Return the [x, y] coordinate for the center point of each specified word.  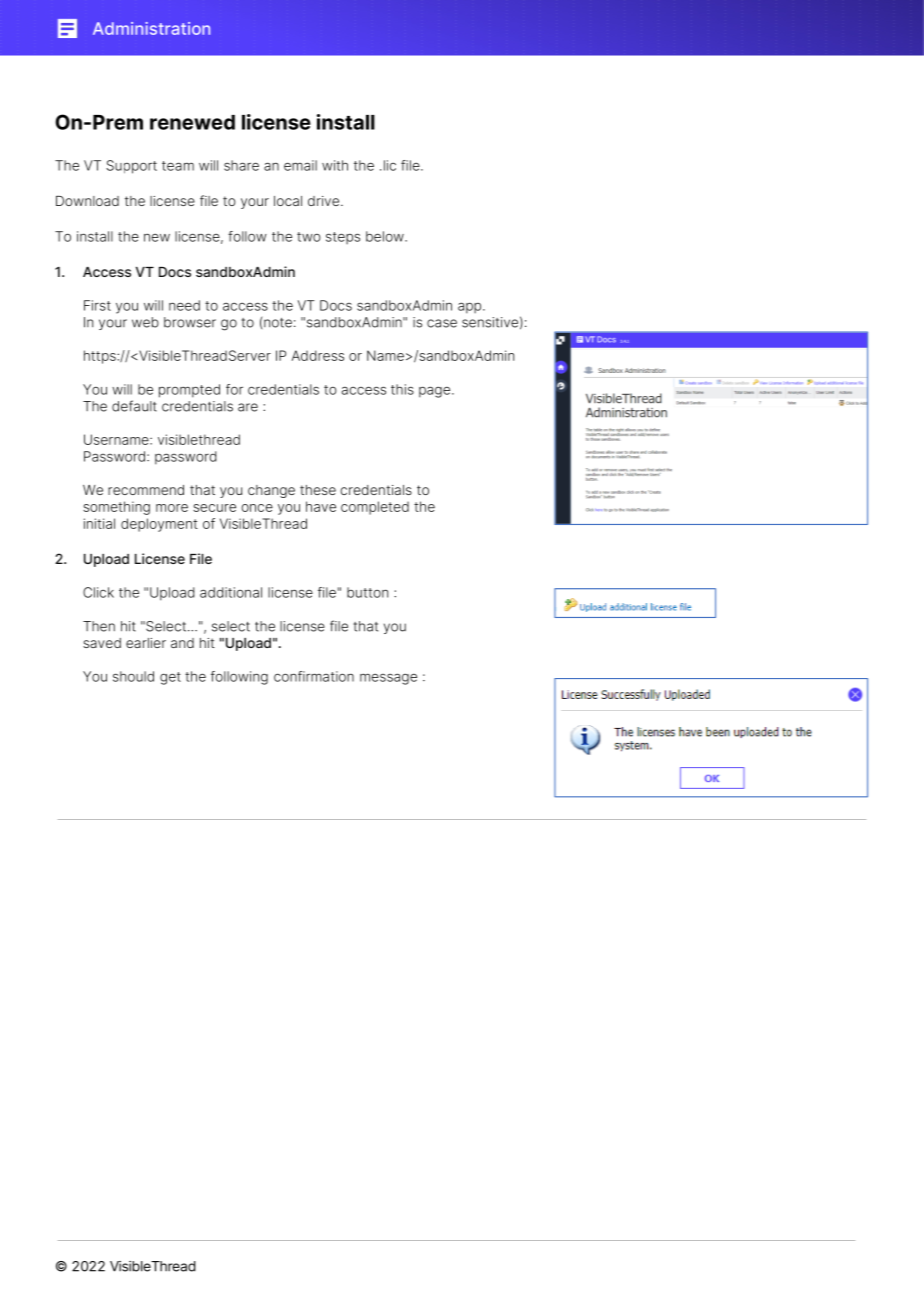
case [442, 323]
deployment [159, 525]
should [133, 676]
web [145, 322]
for [234, 389]
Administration [151, 28]
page [436, 392]
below [386, 236]
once [257, 508]
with [335, 165]
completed [375, 508]
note [278, 323]
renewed [192, 122]
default [134, 406]
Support [131, 167]
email [300, 165]
